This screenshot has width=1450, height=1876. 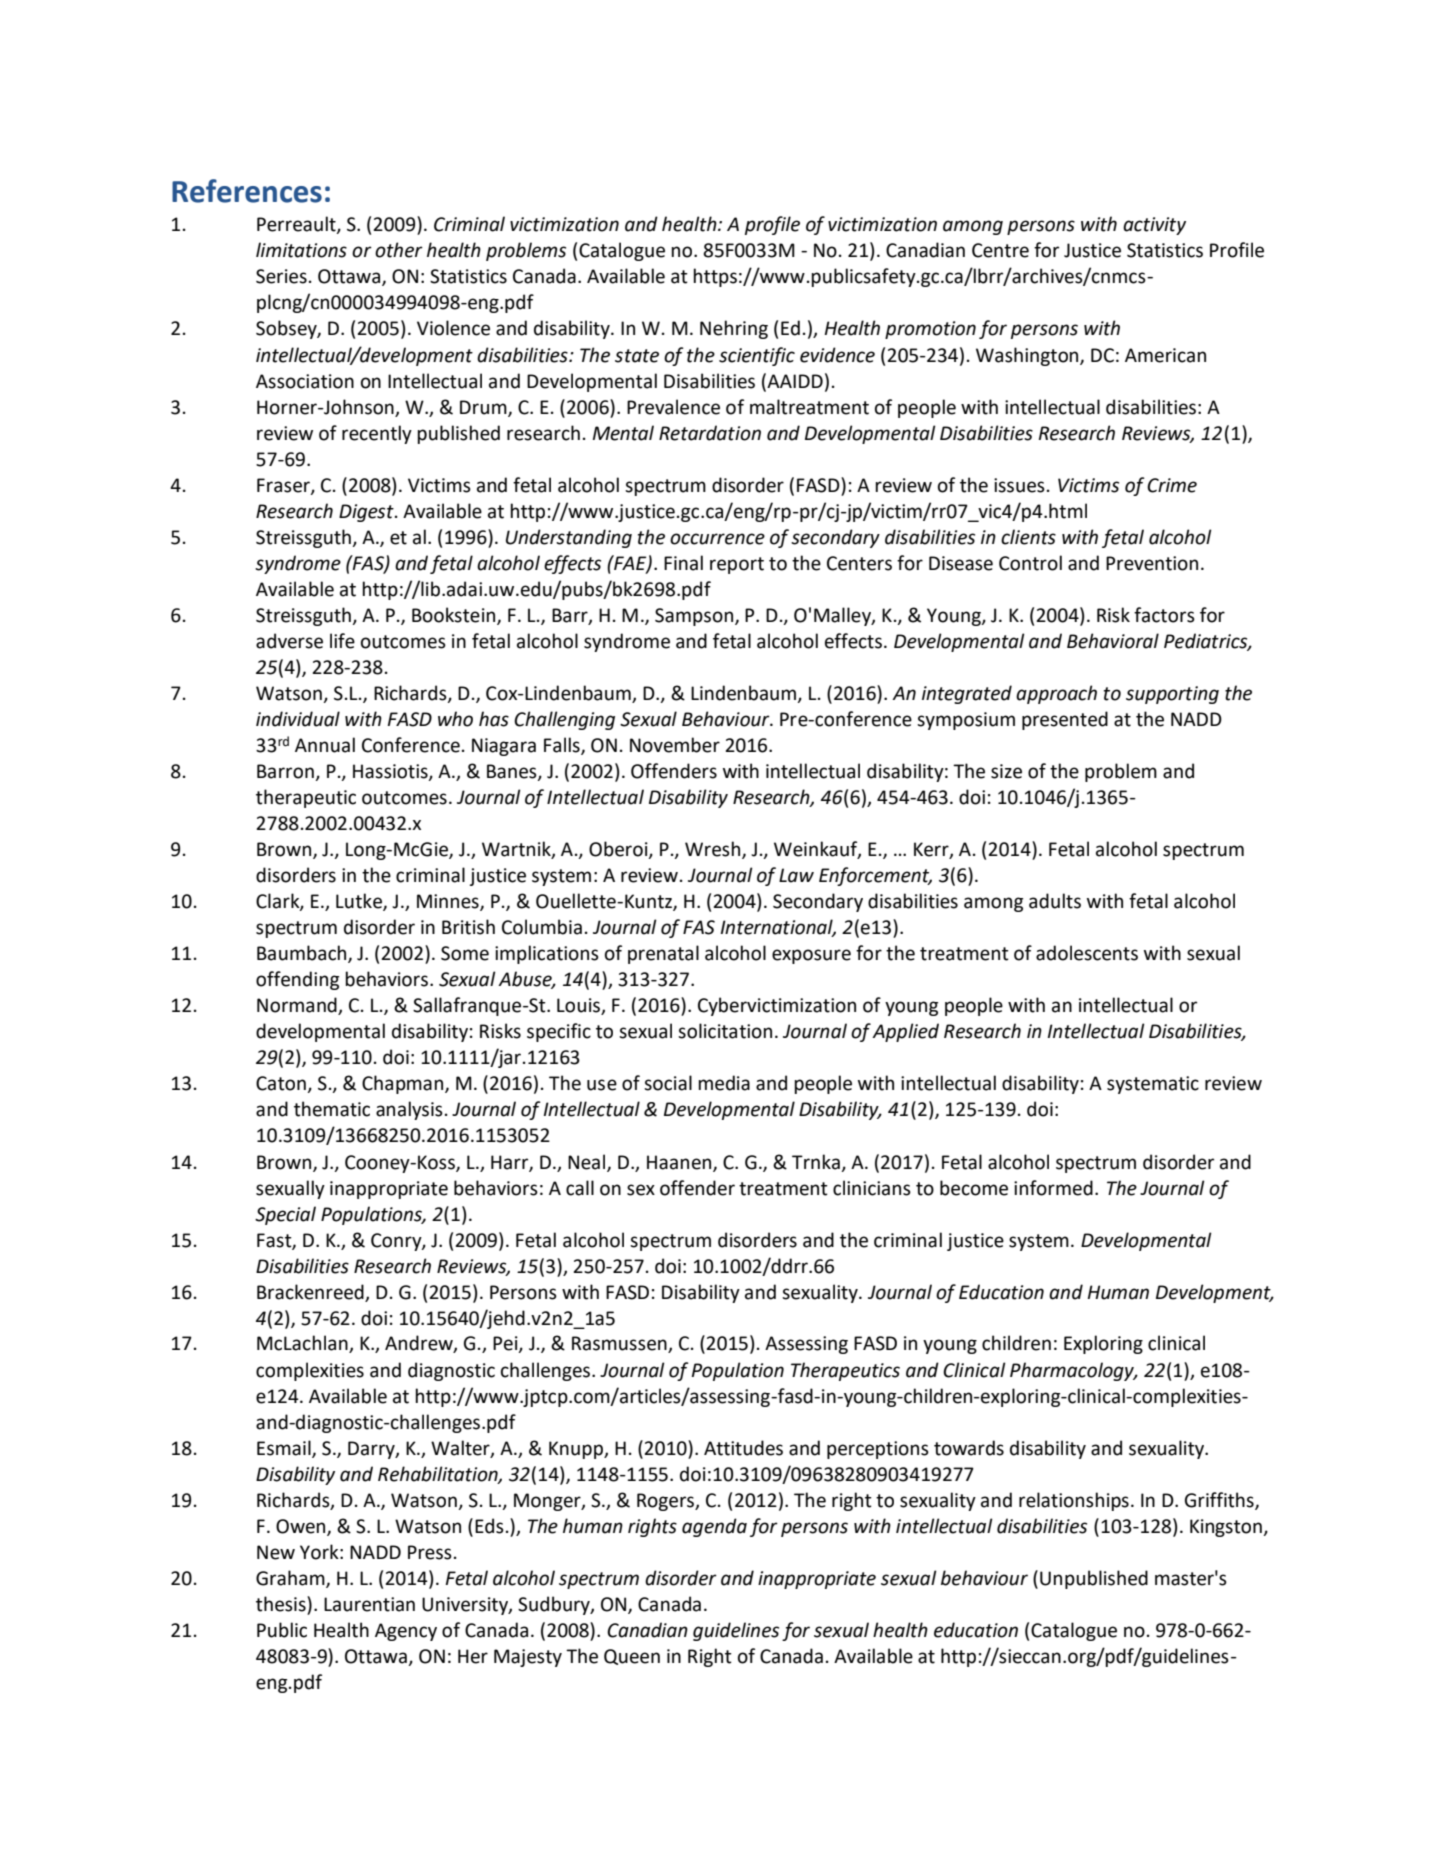 I want to click on prenatal, so click(x=663, y=954).
